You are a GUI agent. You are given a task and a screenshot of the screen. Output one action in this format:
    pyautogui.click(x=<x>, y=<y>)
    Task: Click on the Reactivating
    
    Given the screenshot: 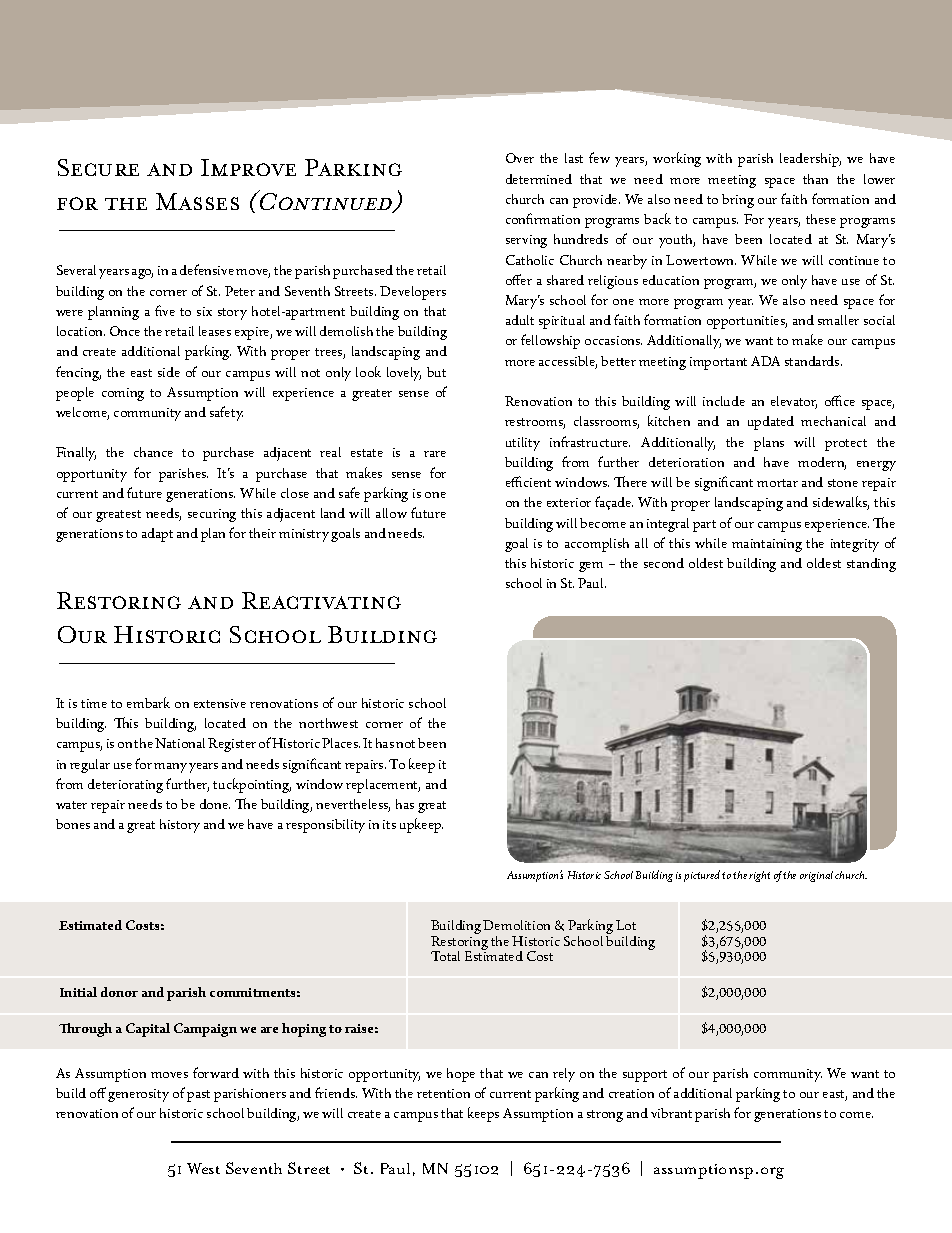 What is the action you would take?
    pyautogui.click(x=321, y=600)
